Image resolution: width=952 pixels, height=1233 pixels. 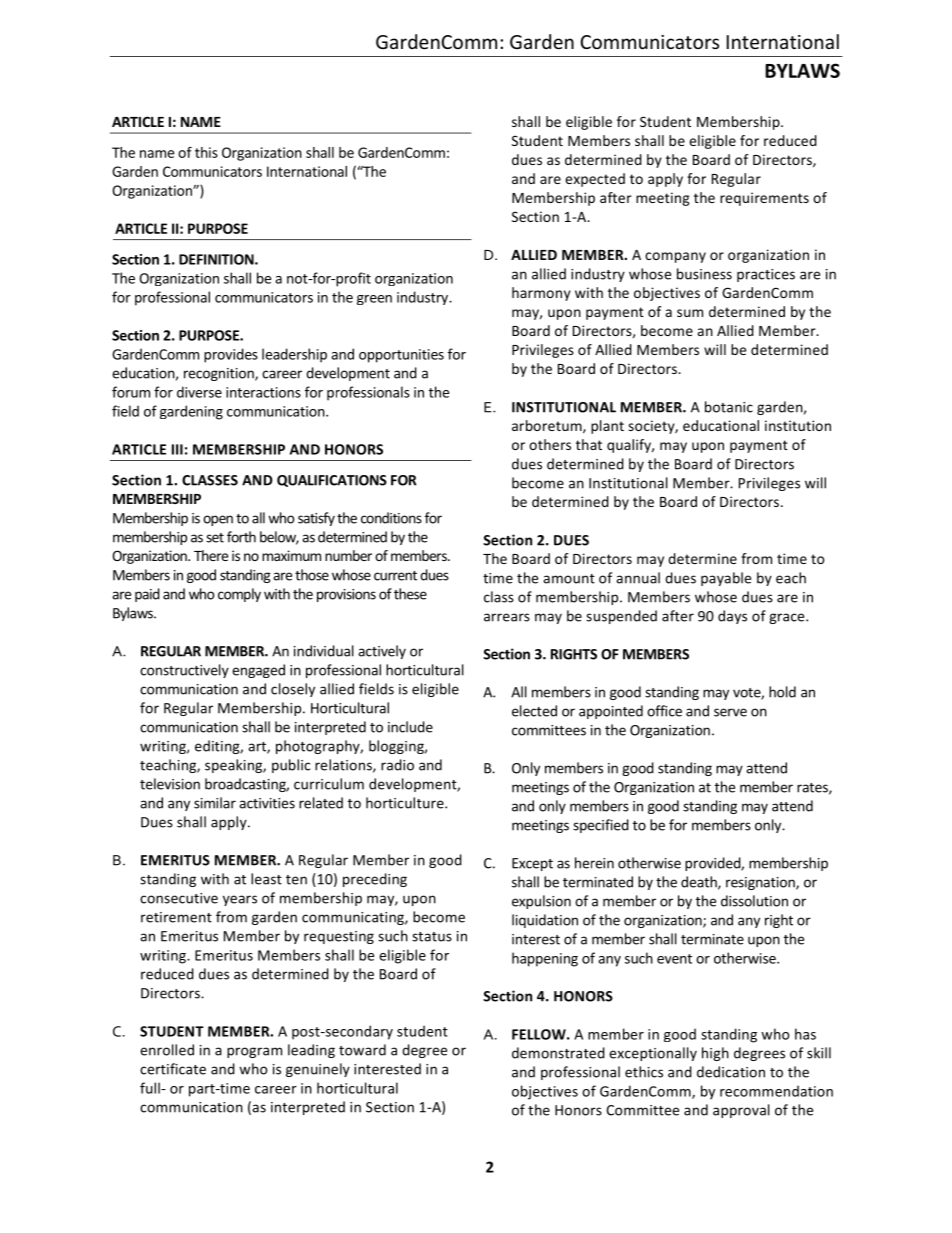 What do you see at coordinates (266, 879) in the page?
I see `least` at bounding box center [266, 879].
